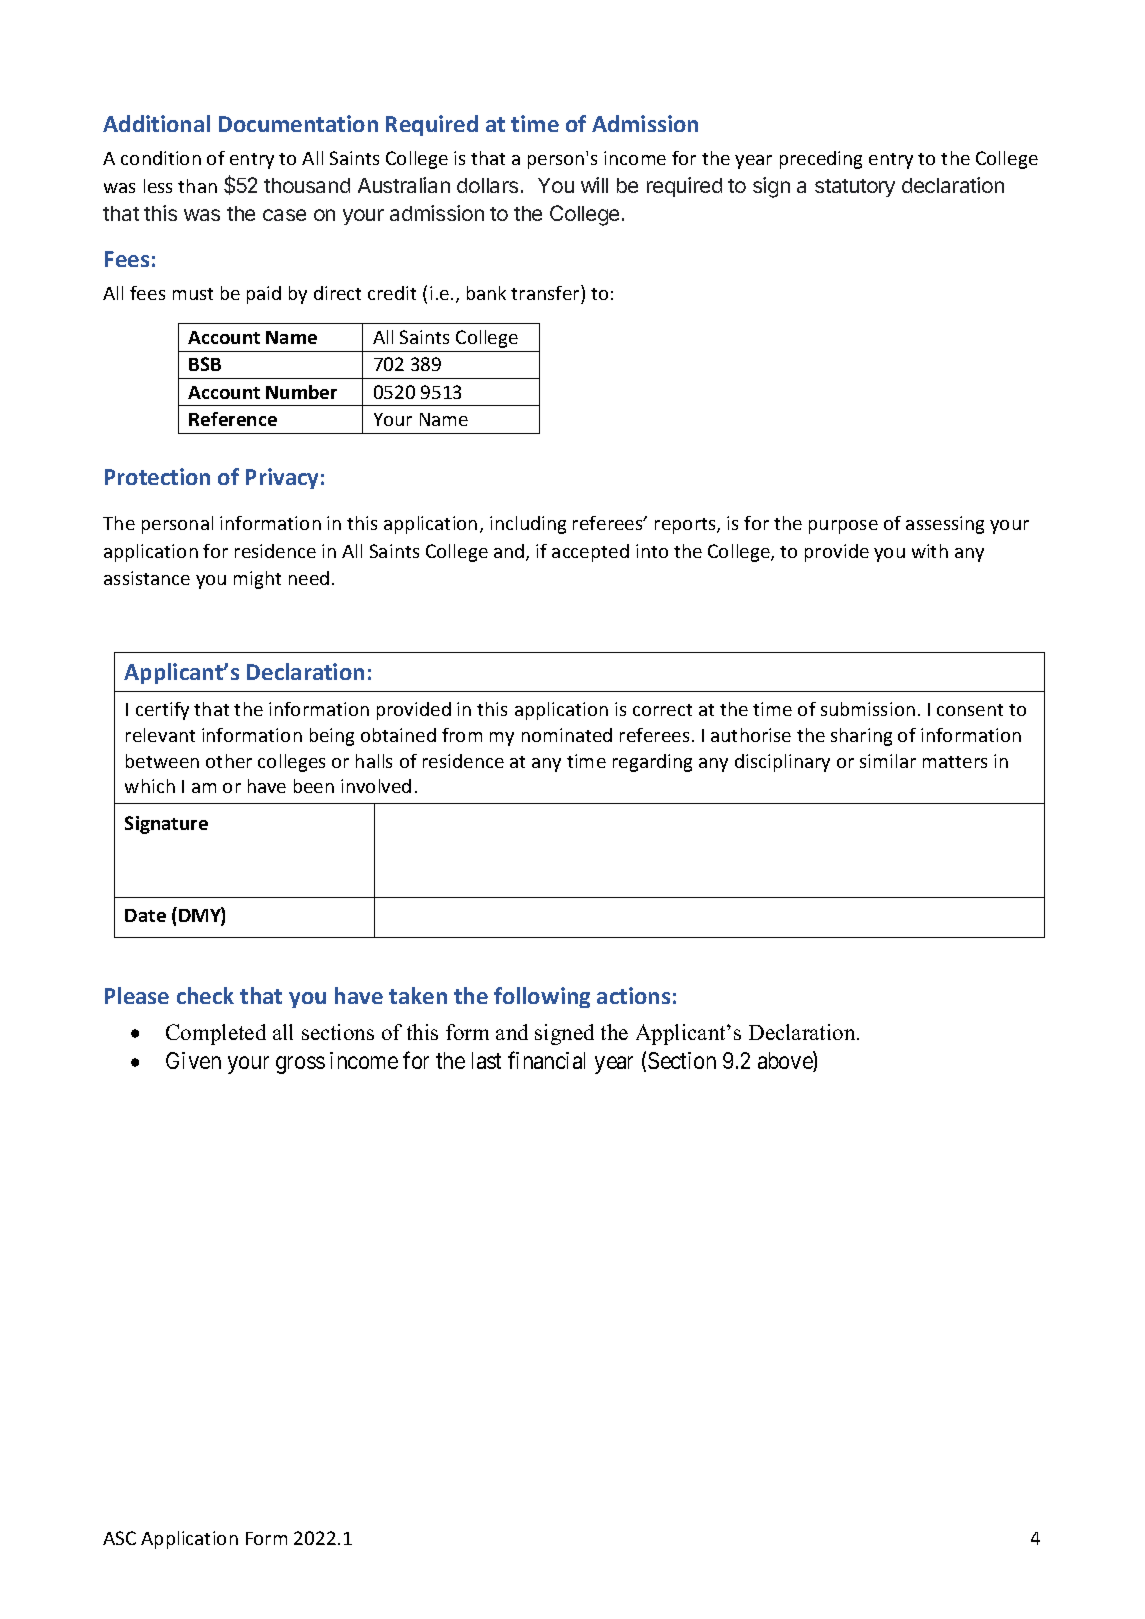 The image size is (1145, 1619). What do you see at coordinates (197, 186) in the image?
I see `than` at bounding box center [197, 186].
